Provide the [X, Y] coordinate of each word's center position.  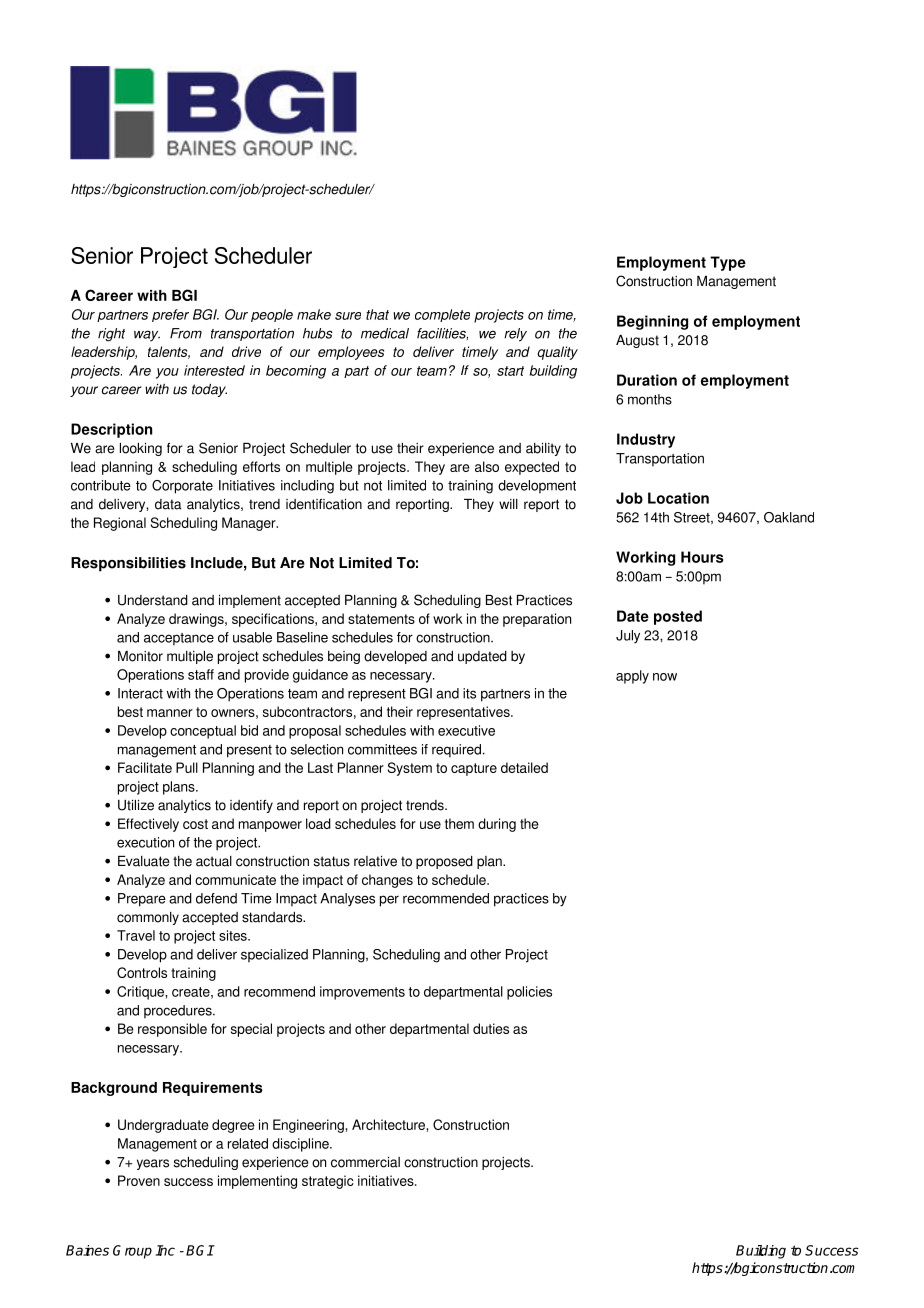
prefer [170, 315]
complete [442, 315]
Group [132, 1252]
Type [728, 263]
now [665, 677]
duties [491, 1028]
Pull [187, 767]
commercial [365, 1162]
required [456, 751]
